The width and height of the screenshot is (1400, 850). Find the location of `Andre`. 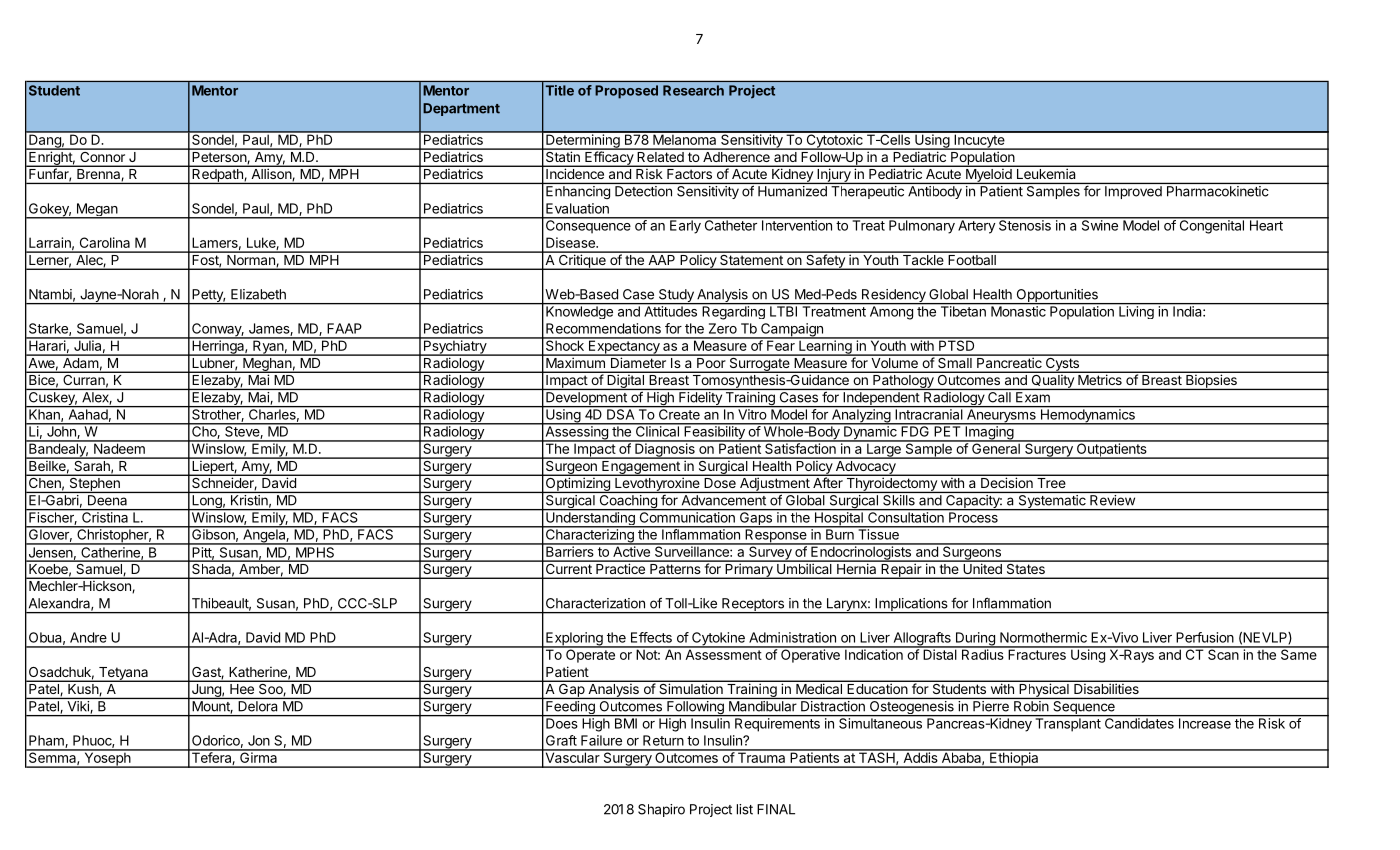

Andre is located at coordinates (88, 637).
